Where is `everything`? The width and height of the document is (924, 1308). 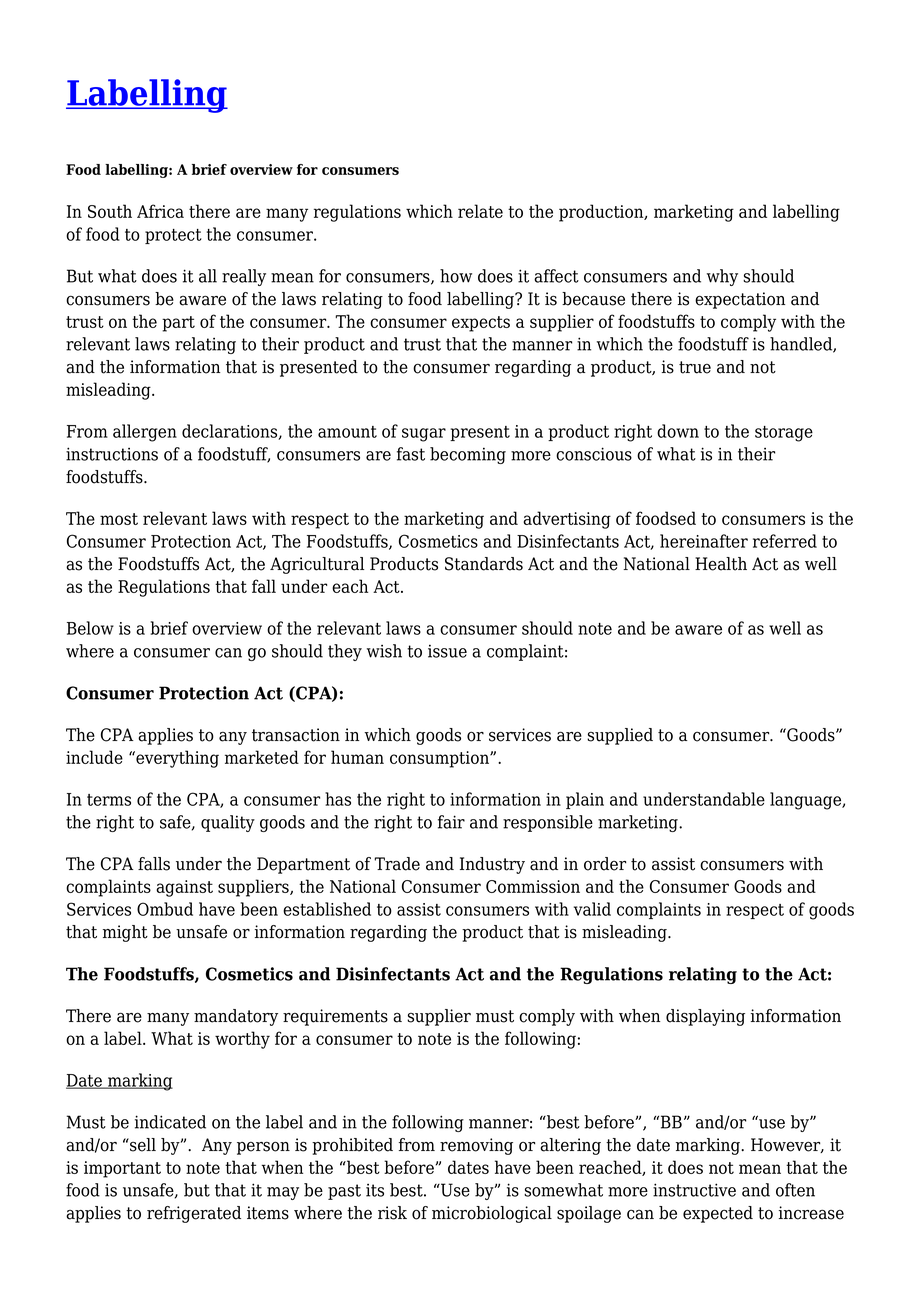 everything is located at coordinates (176, 759).
